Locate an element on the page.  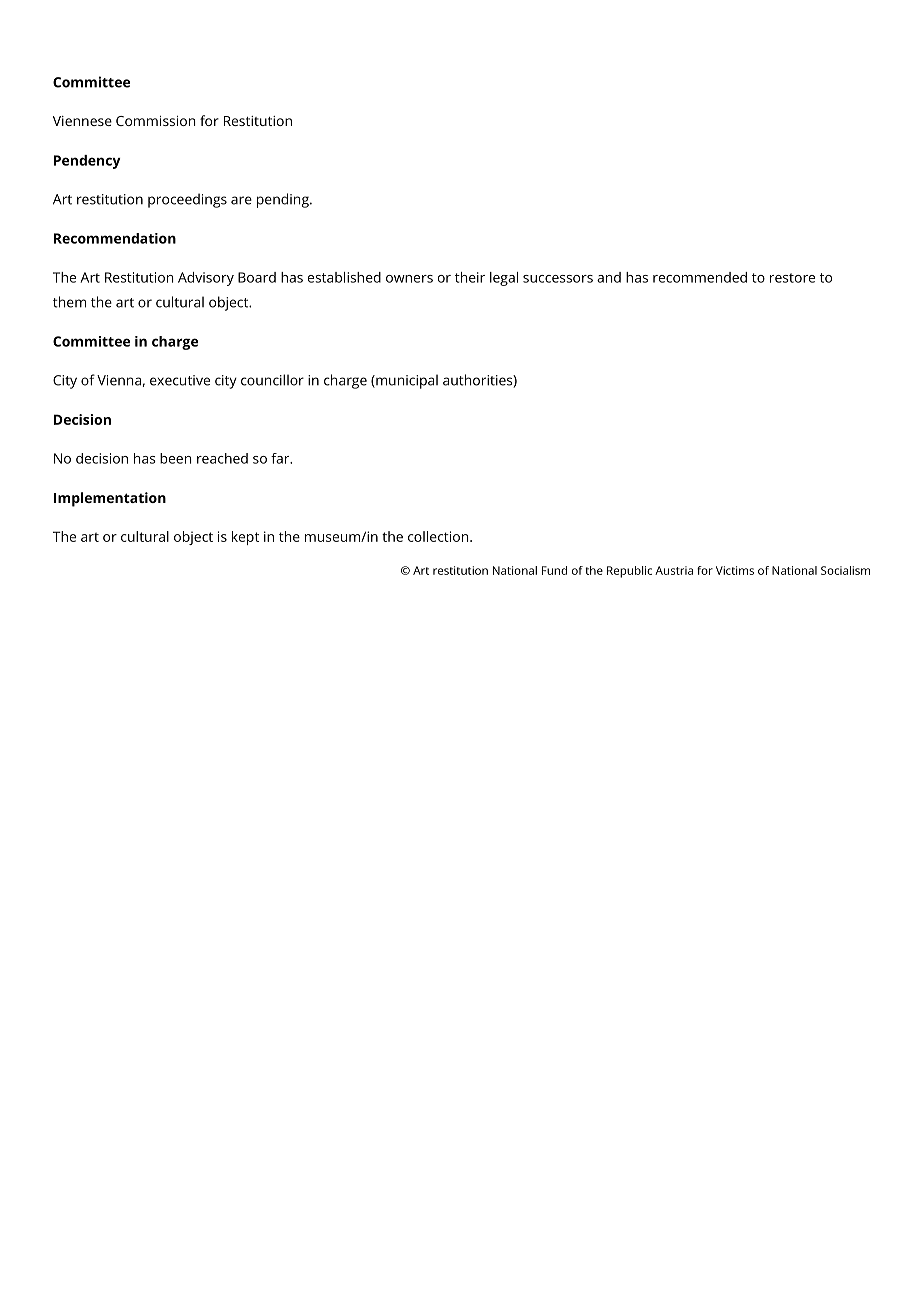
Victims is located at coordinates (735, 570).
